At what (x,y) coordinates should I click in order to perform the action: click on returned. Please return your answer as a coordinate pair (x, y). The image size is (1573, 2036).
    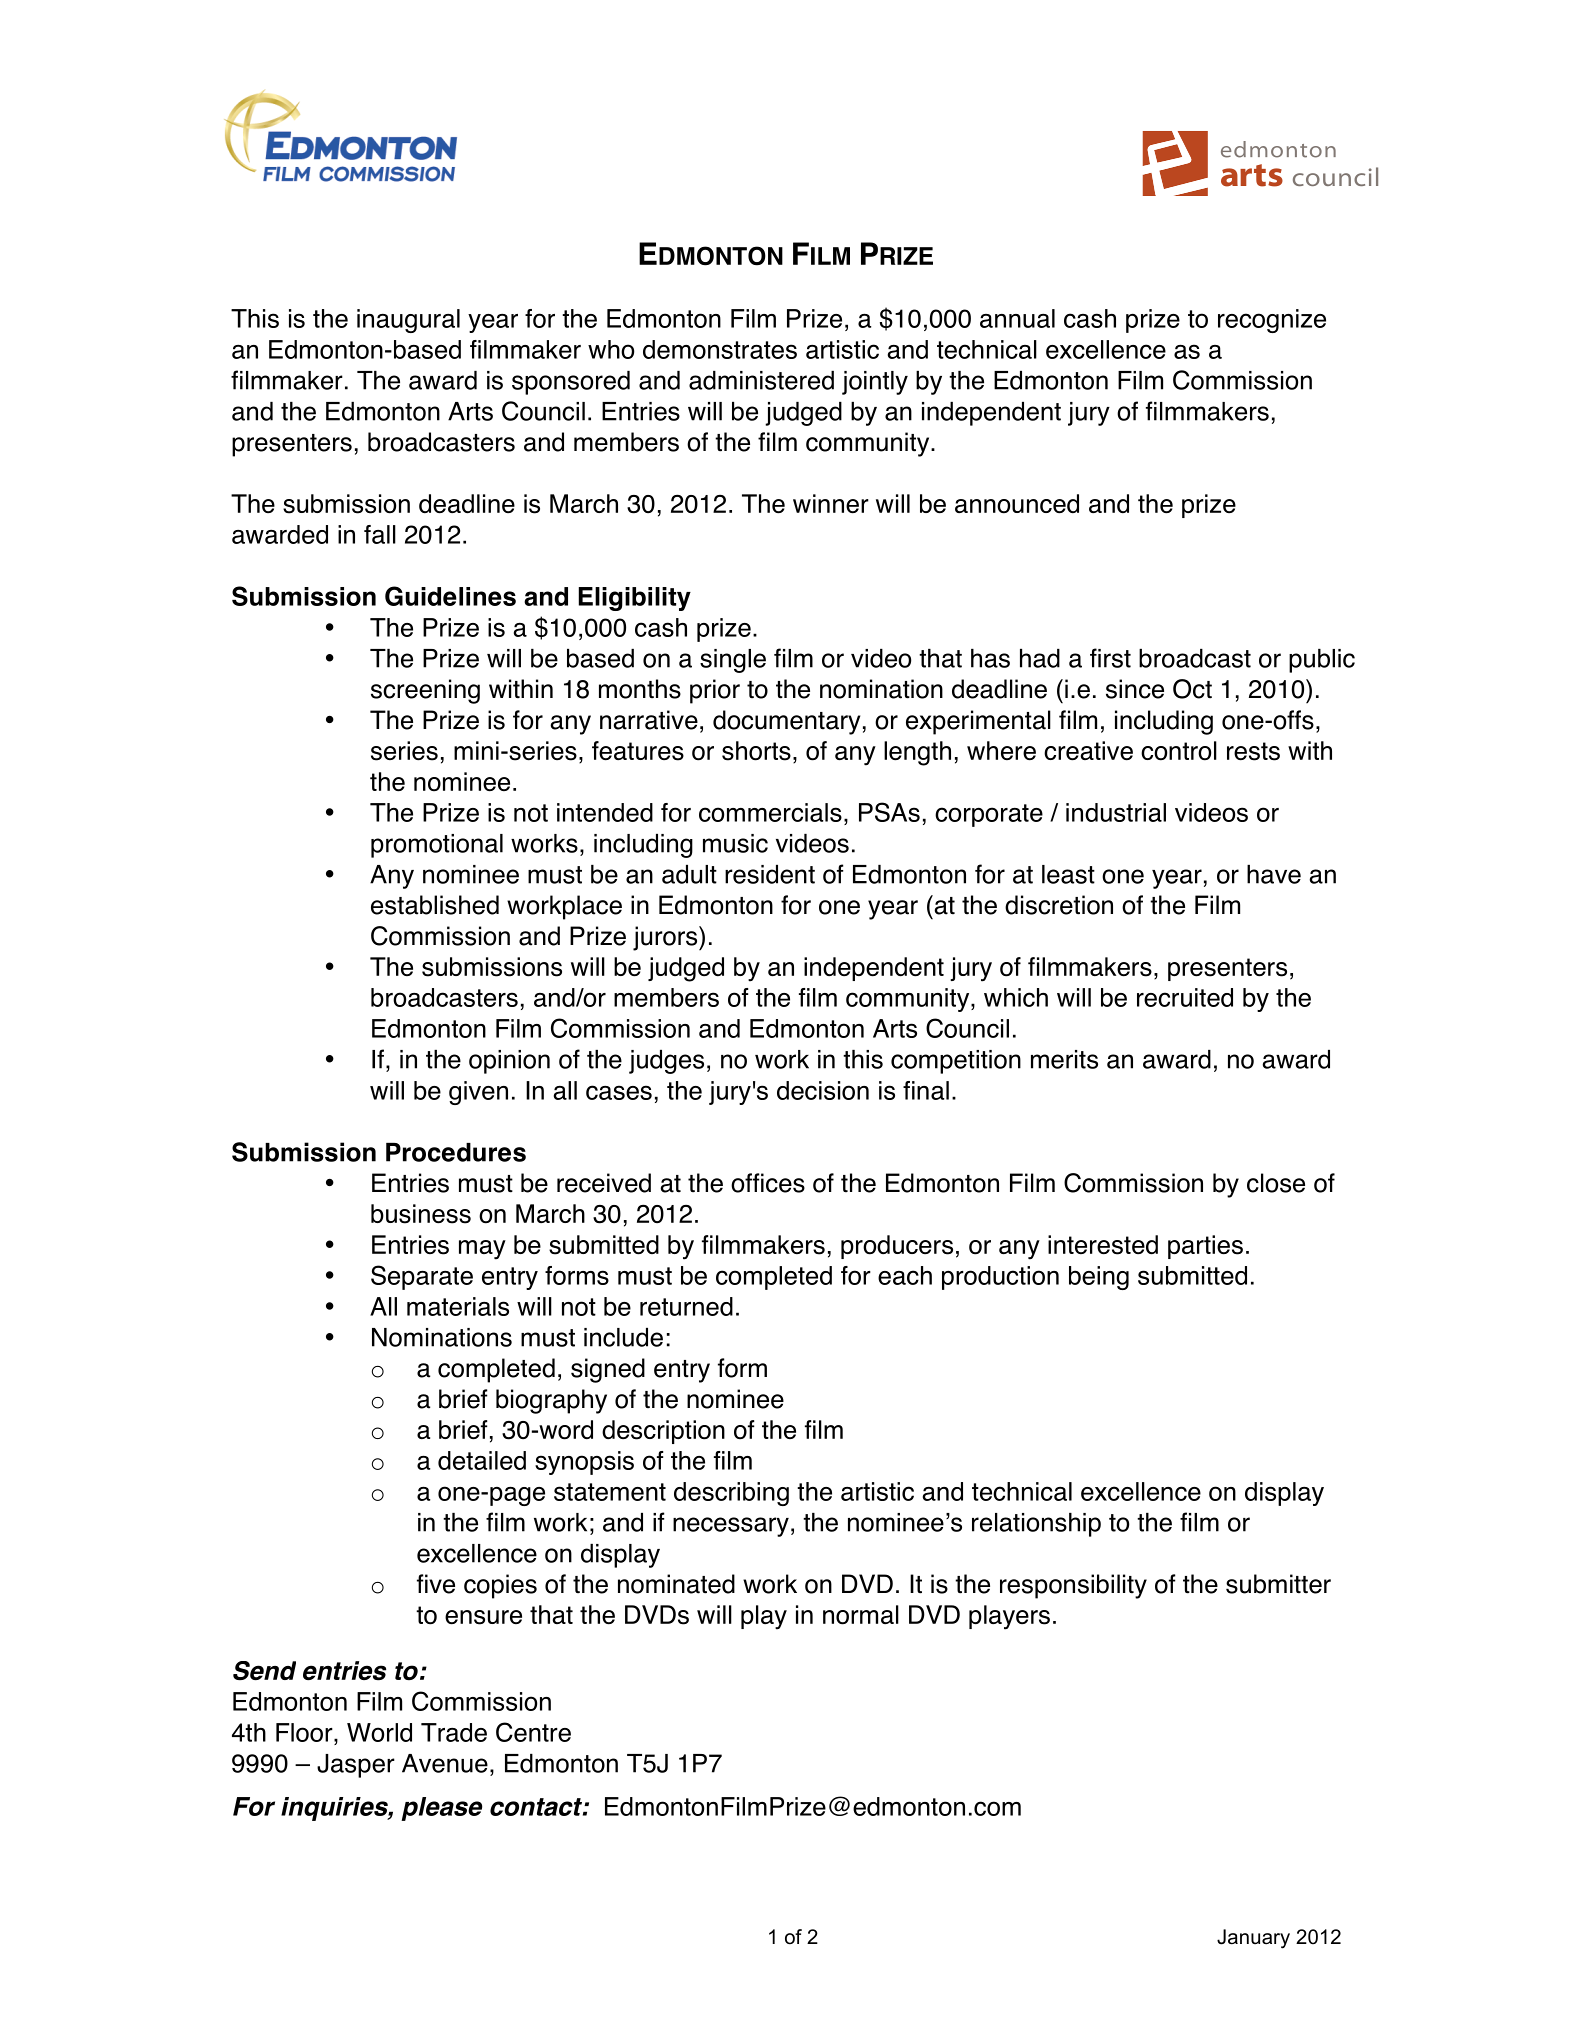
    Looking at the image, I should click on (686, 1306).
